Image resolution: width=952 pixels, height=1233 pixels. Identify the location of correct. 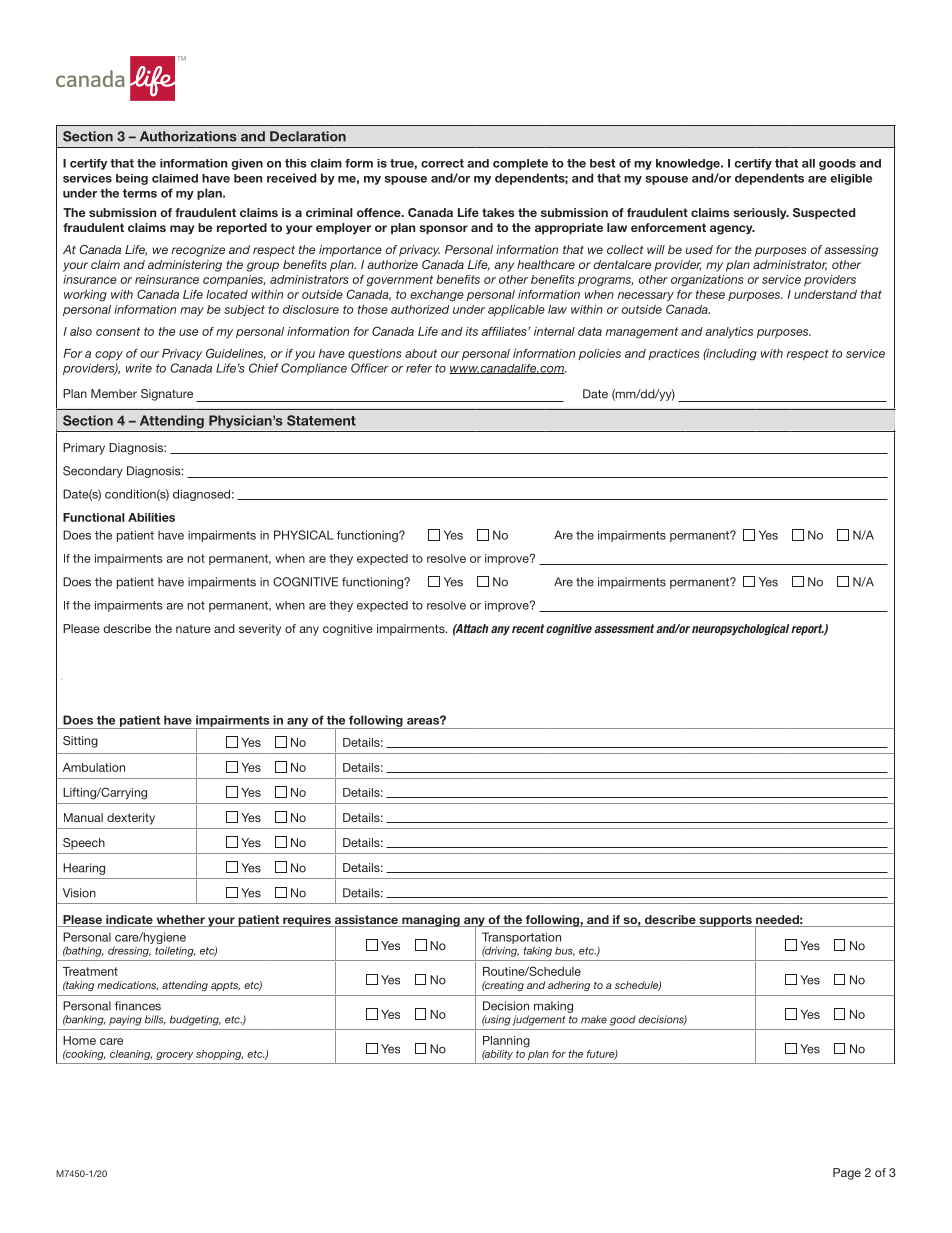
(442, 163).
